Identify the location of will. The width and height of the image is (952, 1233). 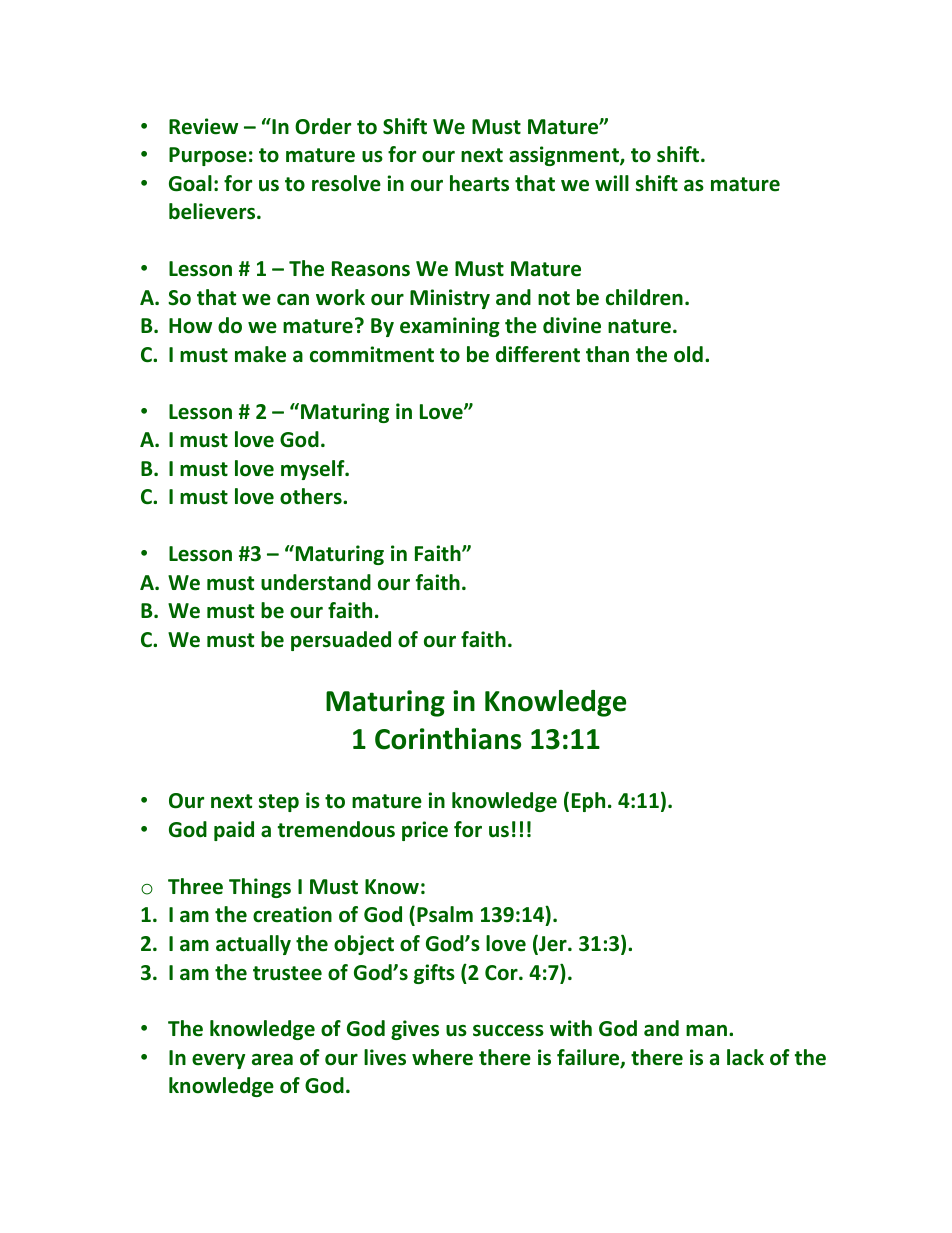
(612, 183).
